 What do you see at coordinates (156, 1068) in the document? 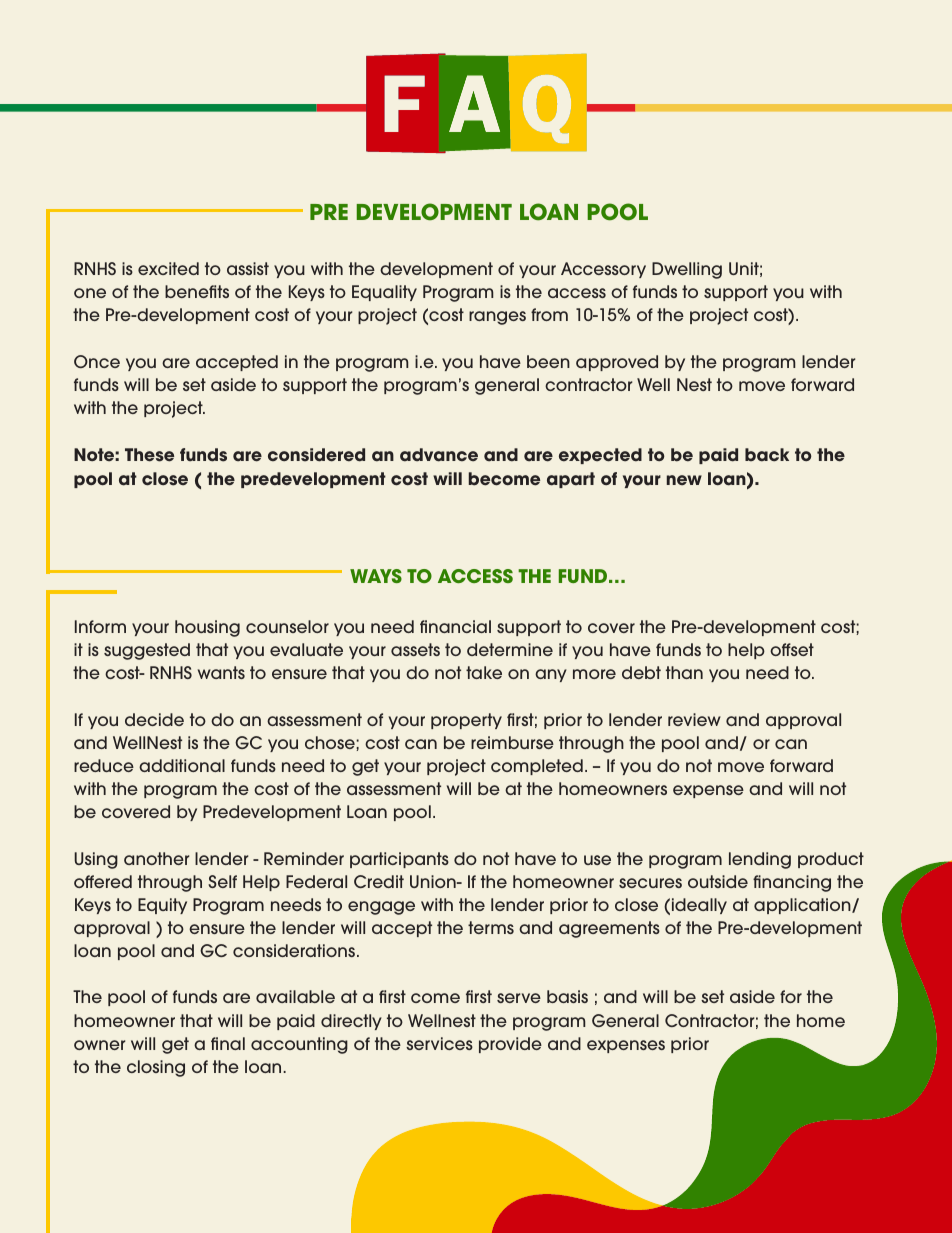
I see `closing` at bounding box center [156, 1068].
